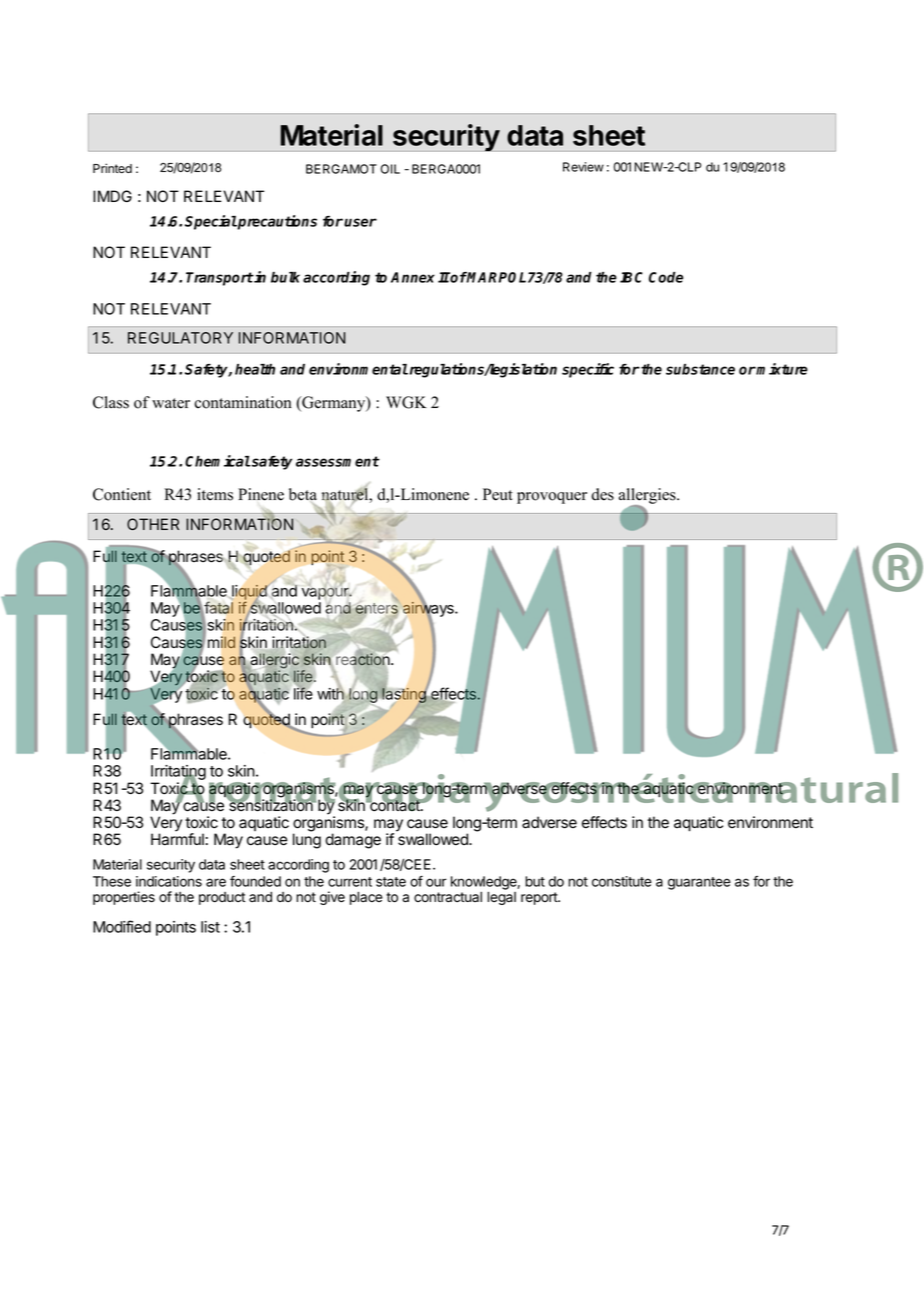  What do you see at coordinates (337, 461) in the screenshot?
I see `assessment` at bounding box center [337, 461].
